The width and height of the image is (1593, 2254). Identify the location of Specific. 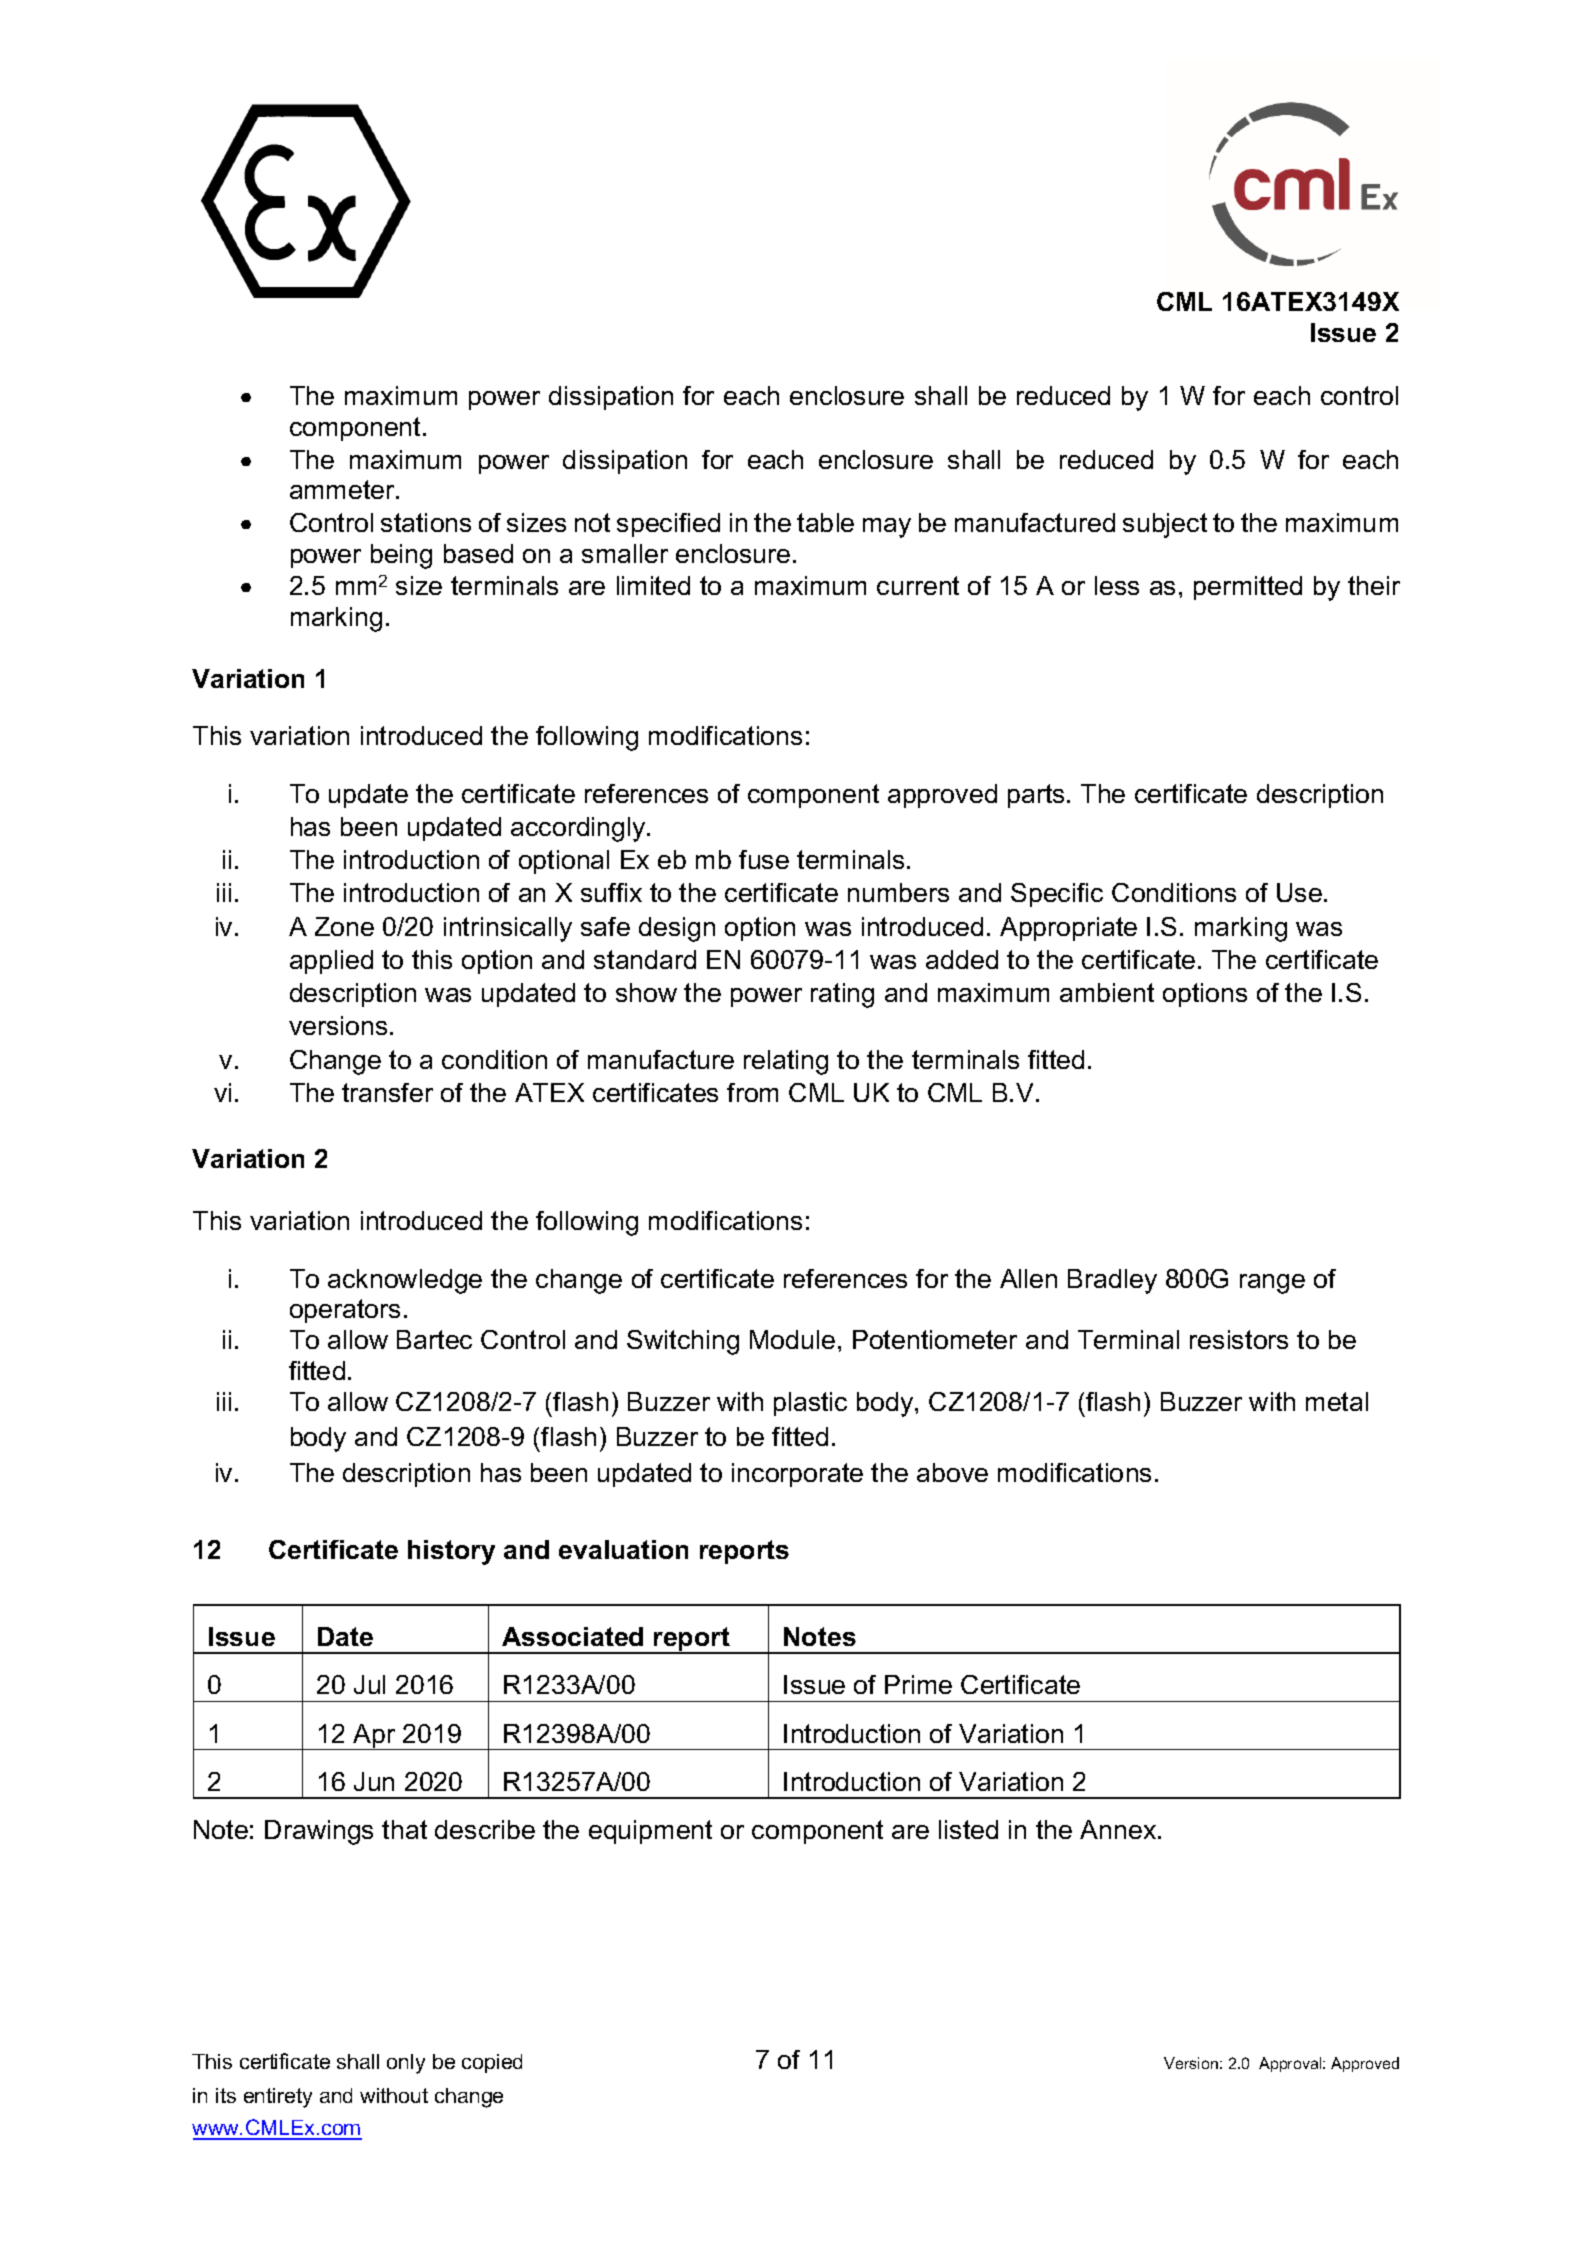
(1057, 895).
